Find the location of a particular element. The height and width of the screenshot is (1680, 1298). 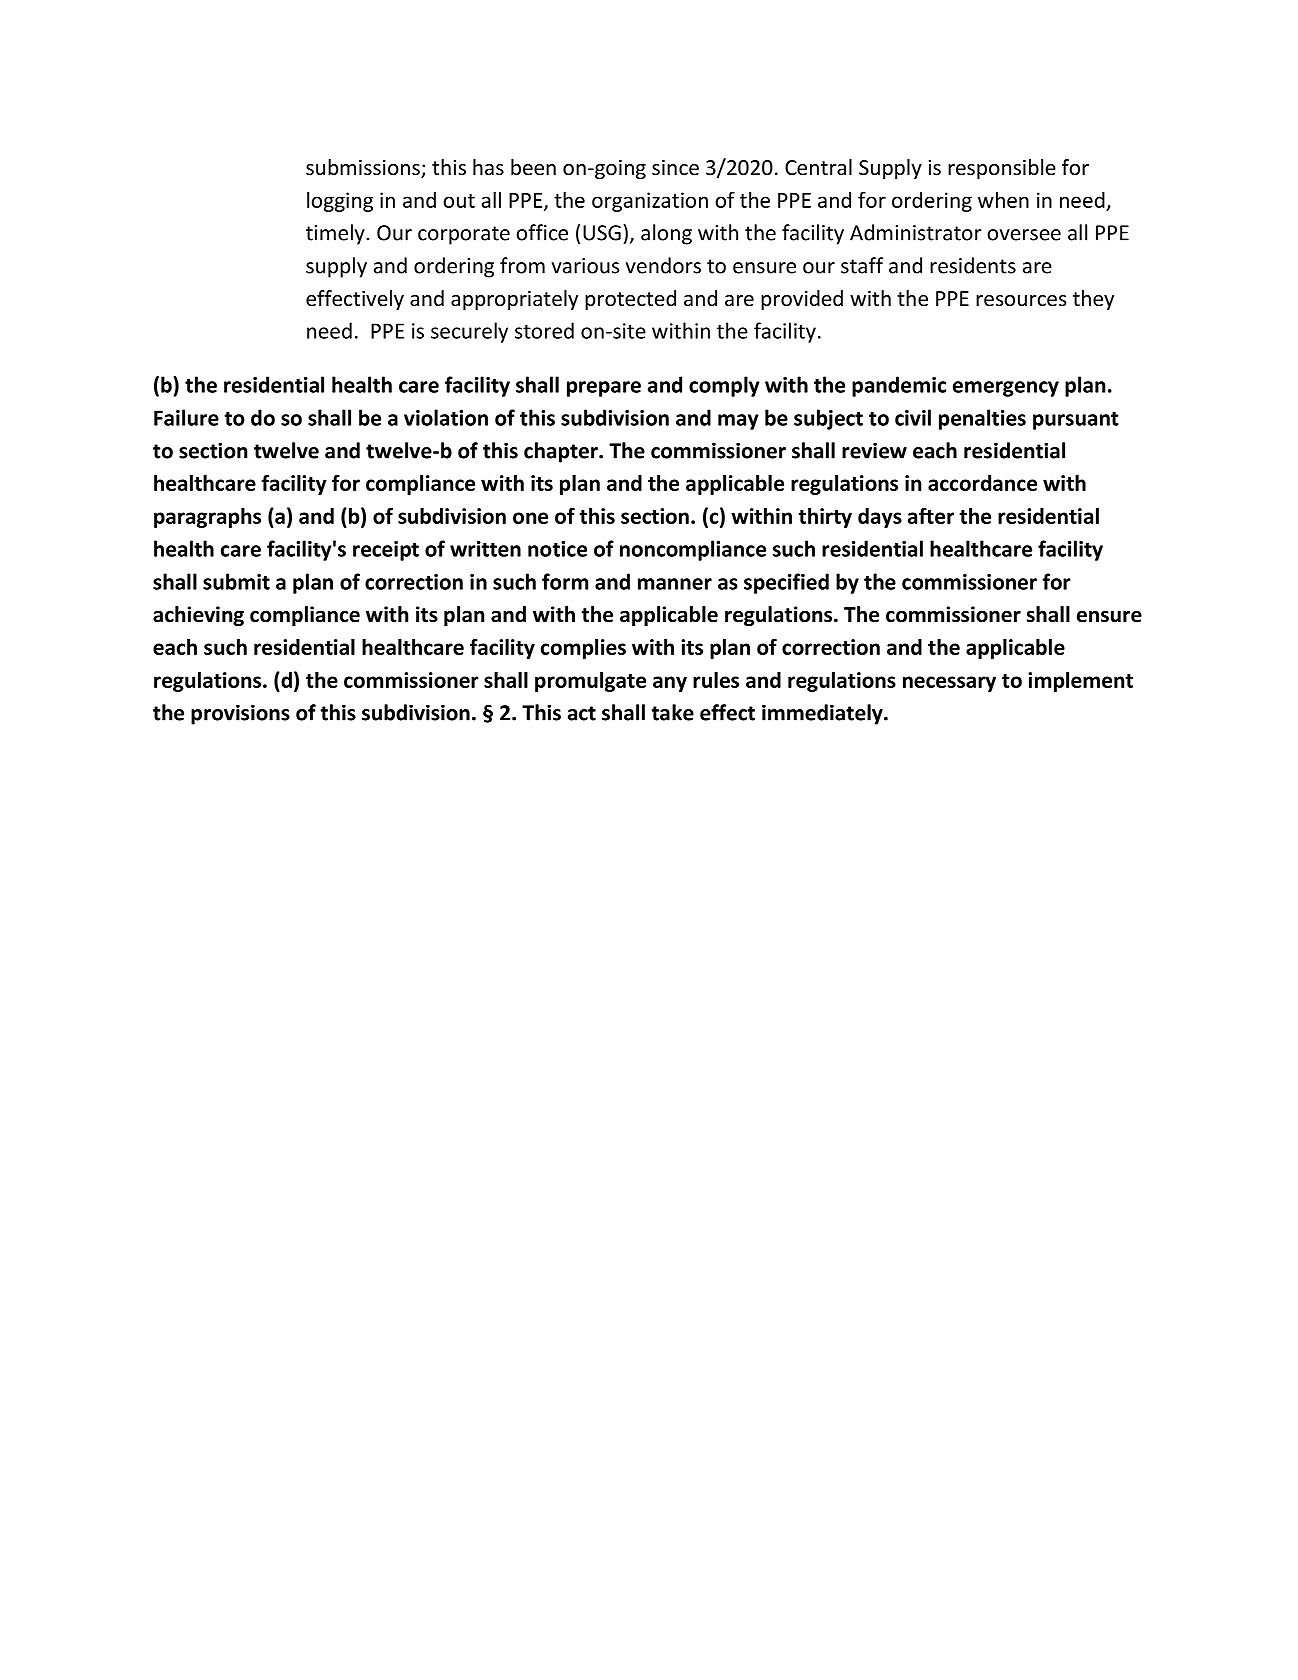

responsible is located at coordinates (1002, 169).
